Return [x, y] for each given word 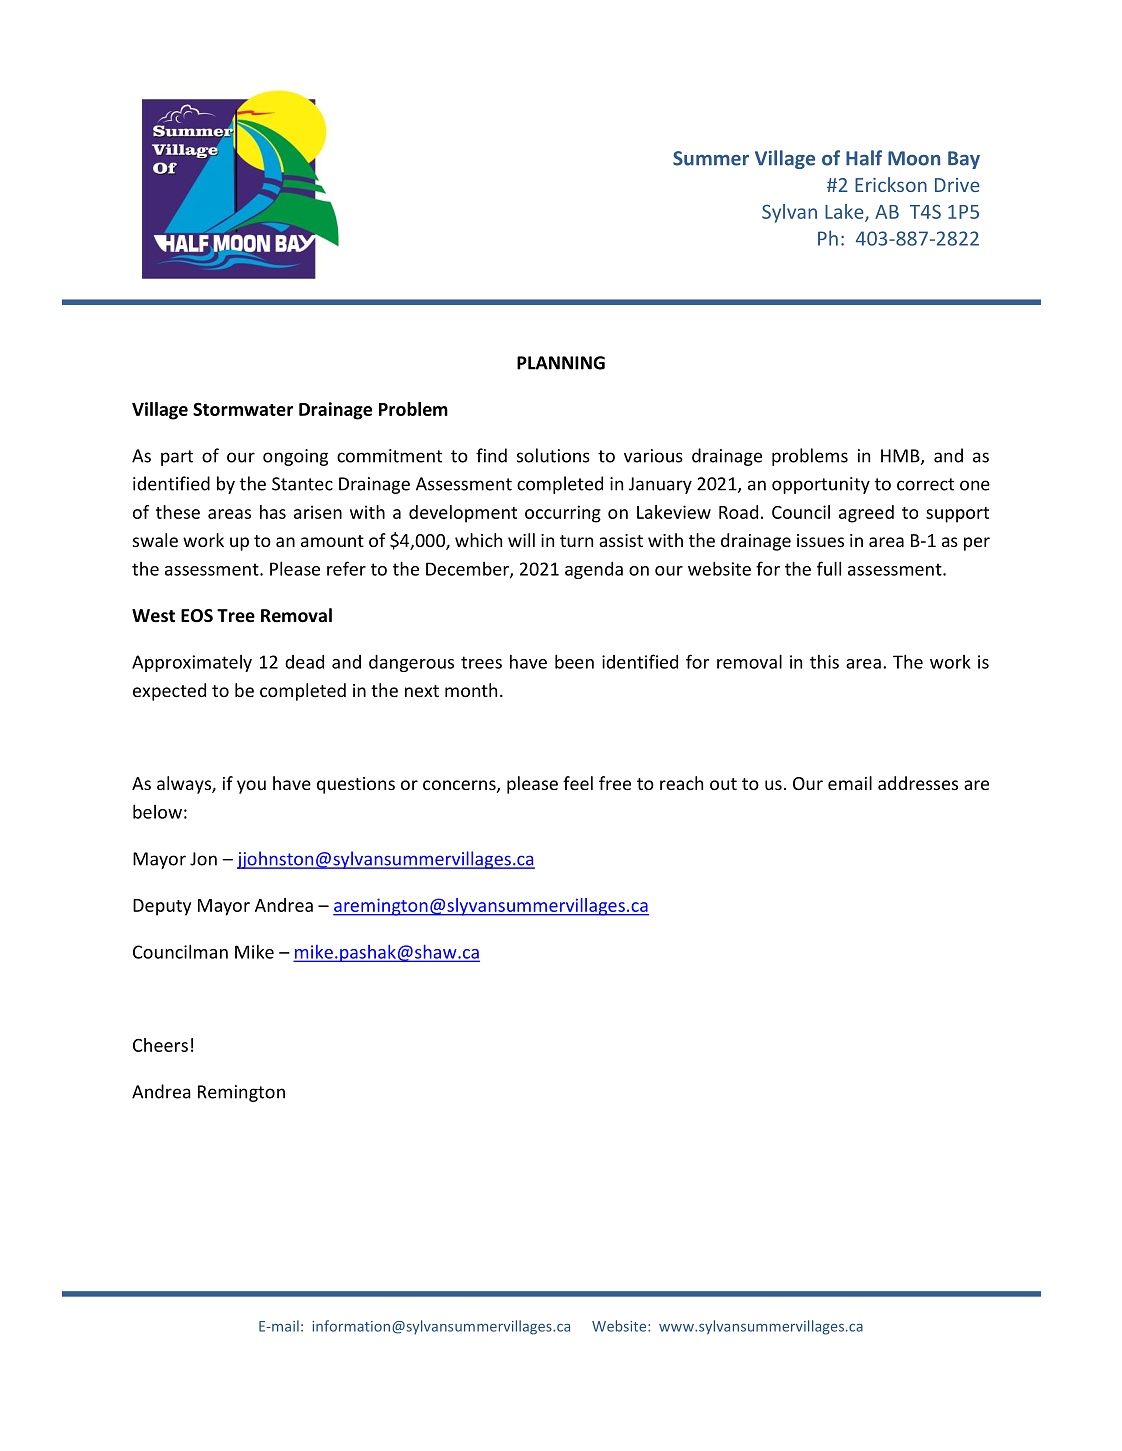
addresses [918, 783]
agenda [594, 570]
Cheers [160, 1045]
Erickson [891, 184]
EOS [197, 616]
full [829, 568]
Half [864, 158]
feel [578, 783]
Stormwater [243, 409]
